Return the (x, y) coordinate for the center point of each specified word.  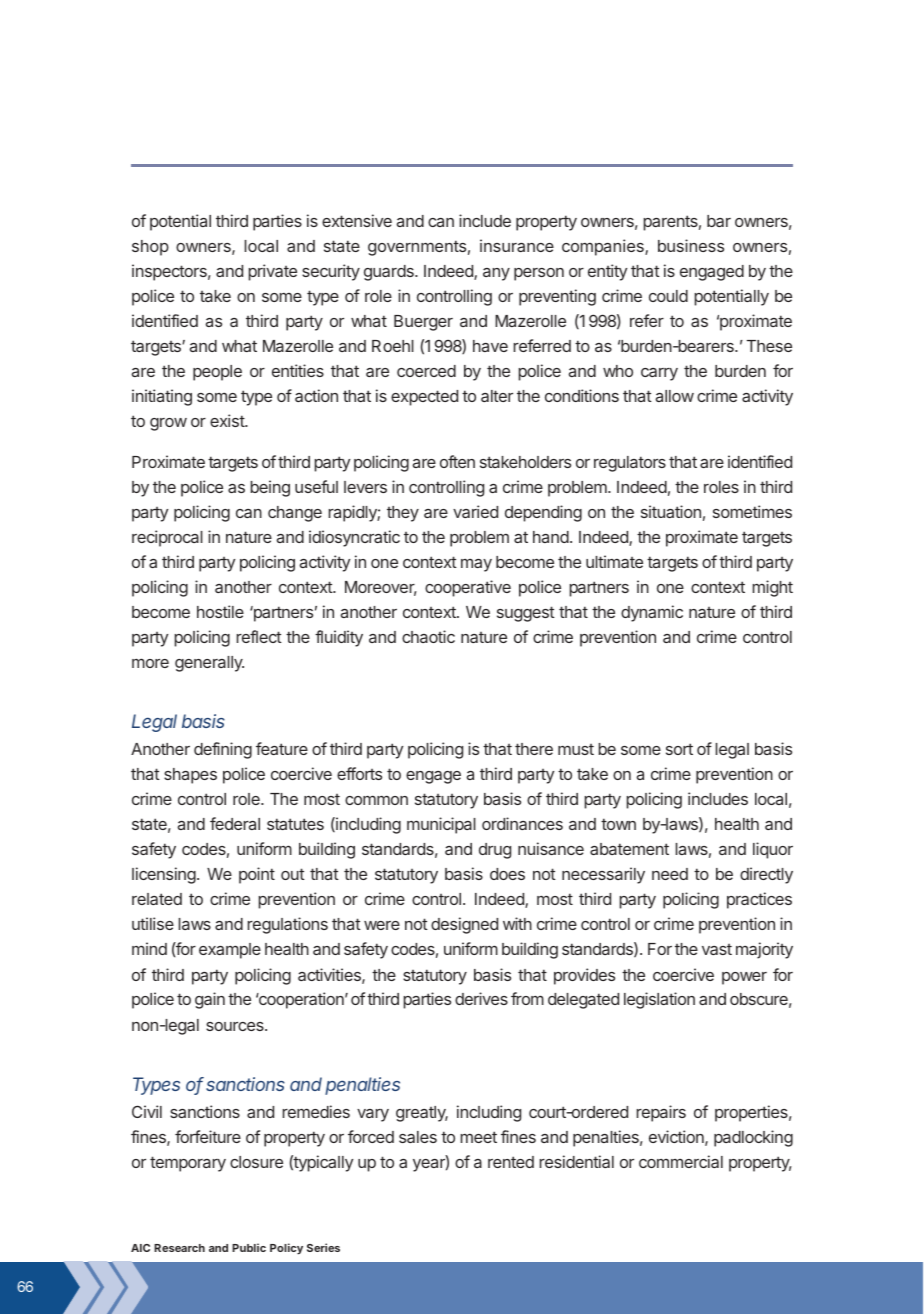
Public (249, 1247)
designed (464, 925)
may (476, 565)
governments (417, 248)
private (273, 272)
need (670, 874)
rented (511, 1162)
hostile (220, 611)
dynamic (652, 613)
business (691, 245)
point (257, 875)
